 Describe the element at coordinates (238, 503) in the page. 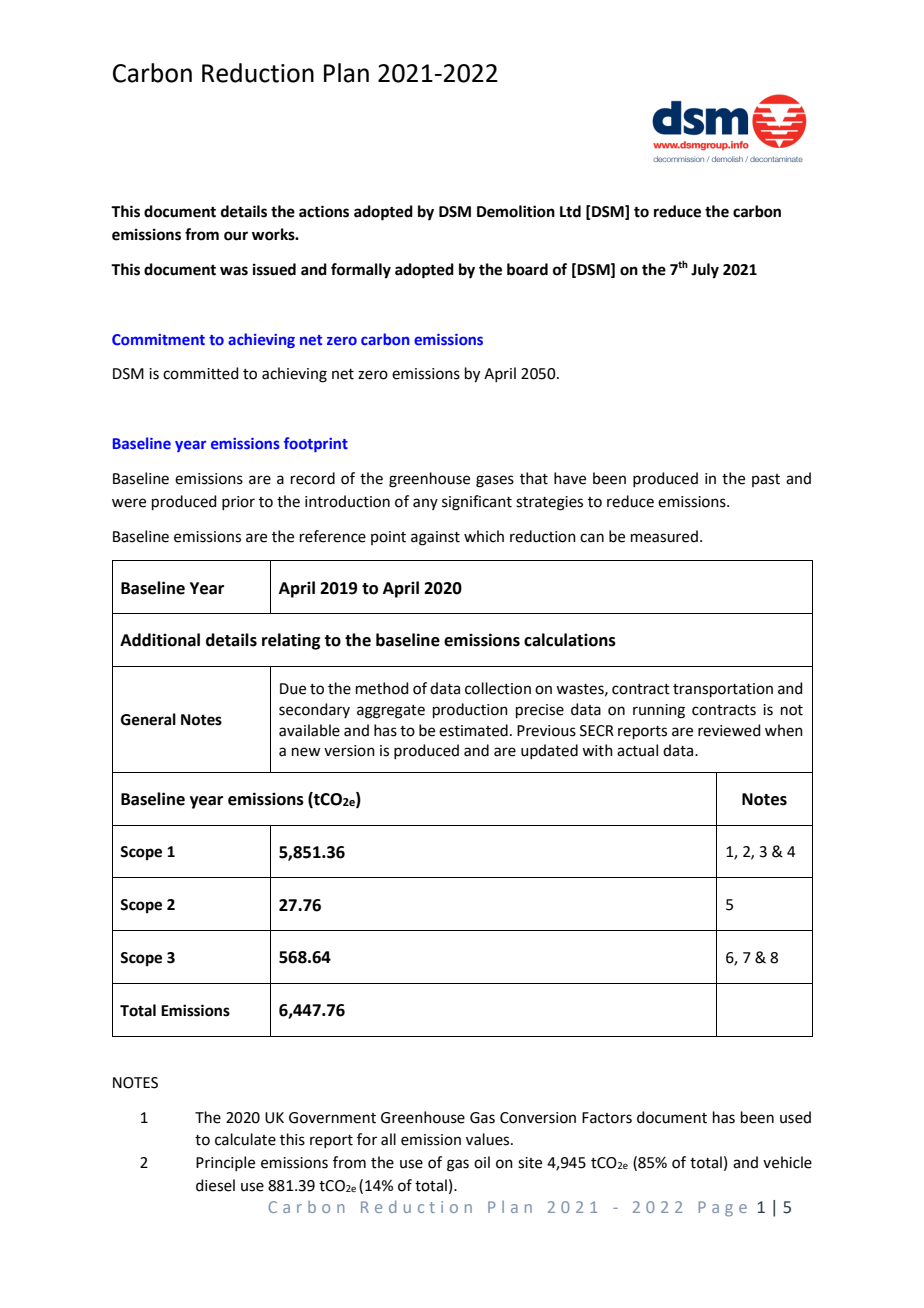

I see `prior` at that location.
